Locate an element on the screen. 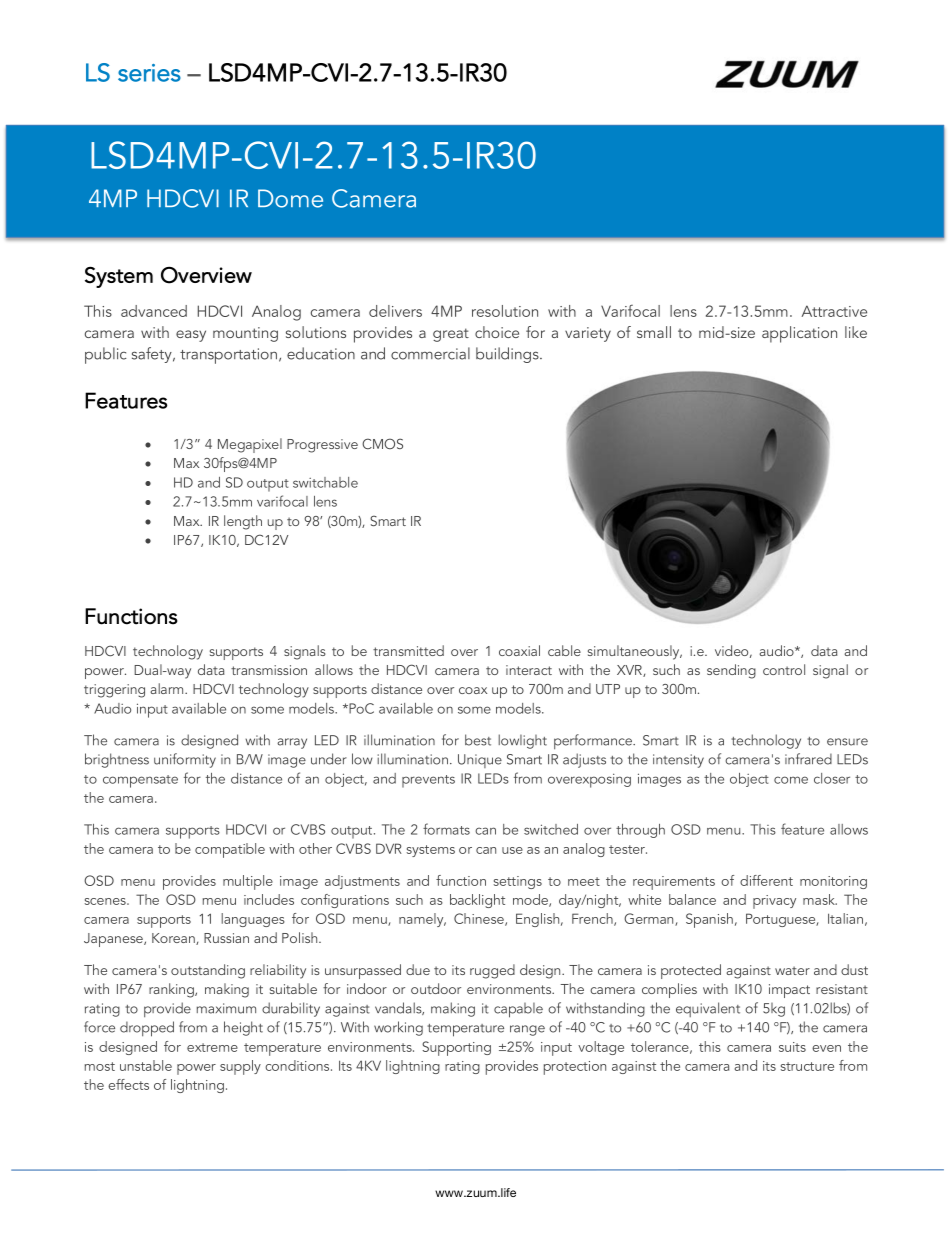 This screenshot has height=1233, width=952. formats is located at coordinates (446, 829).
